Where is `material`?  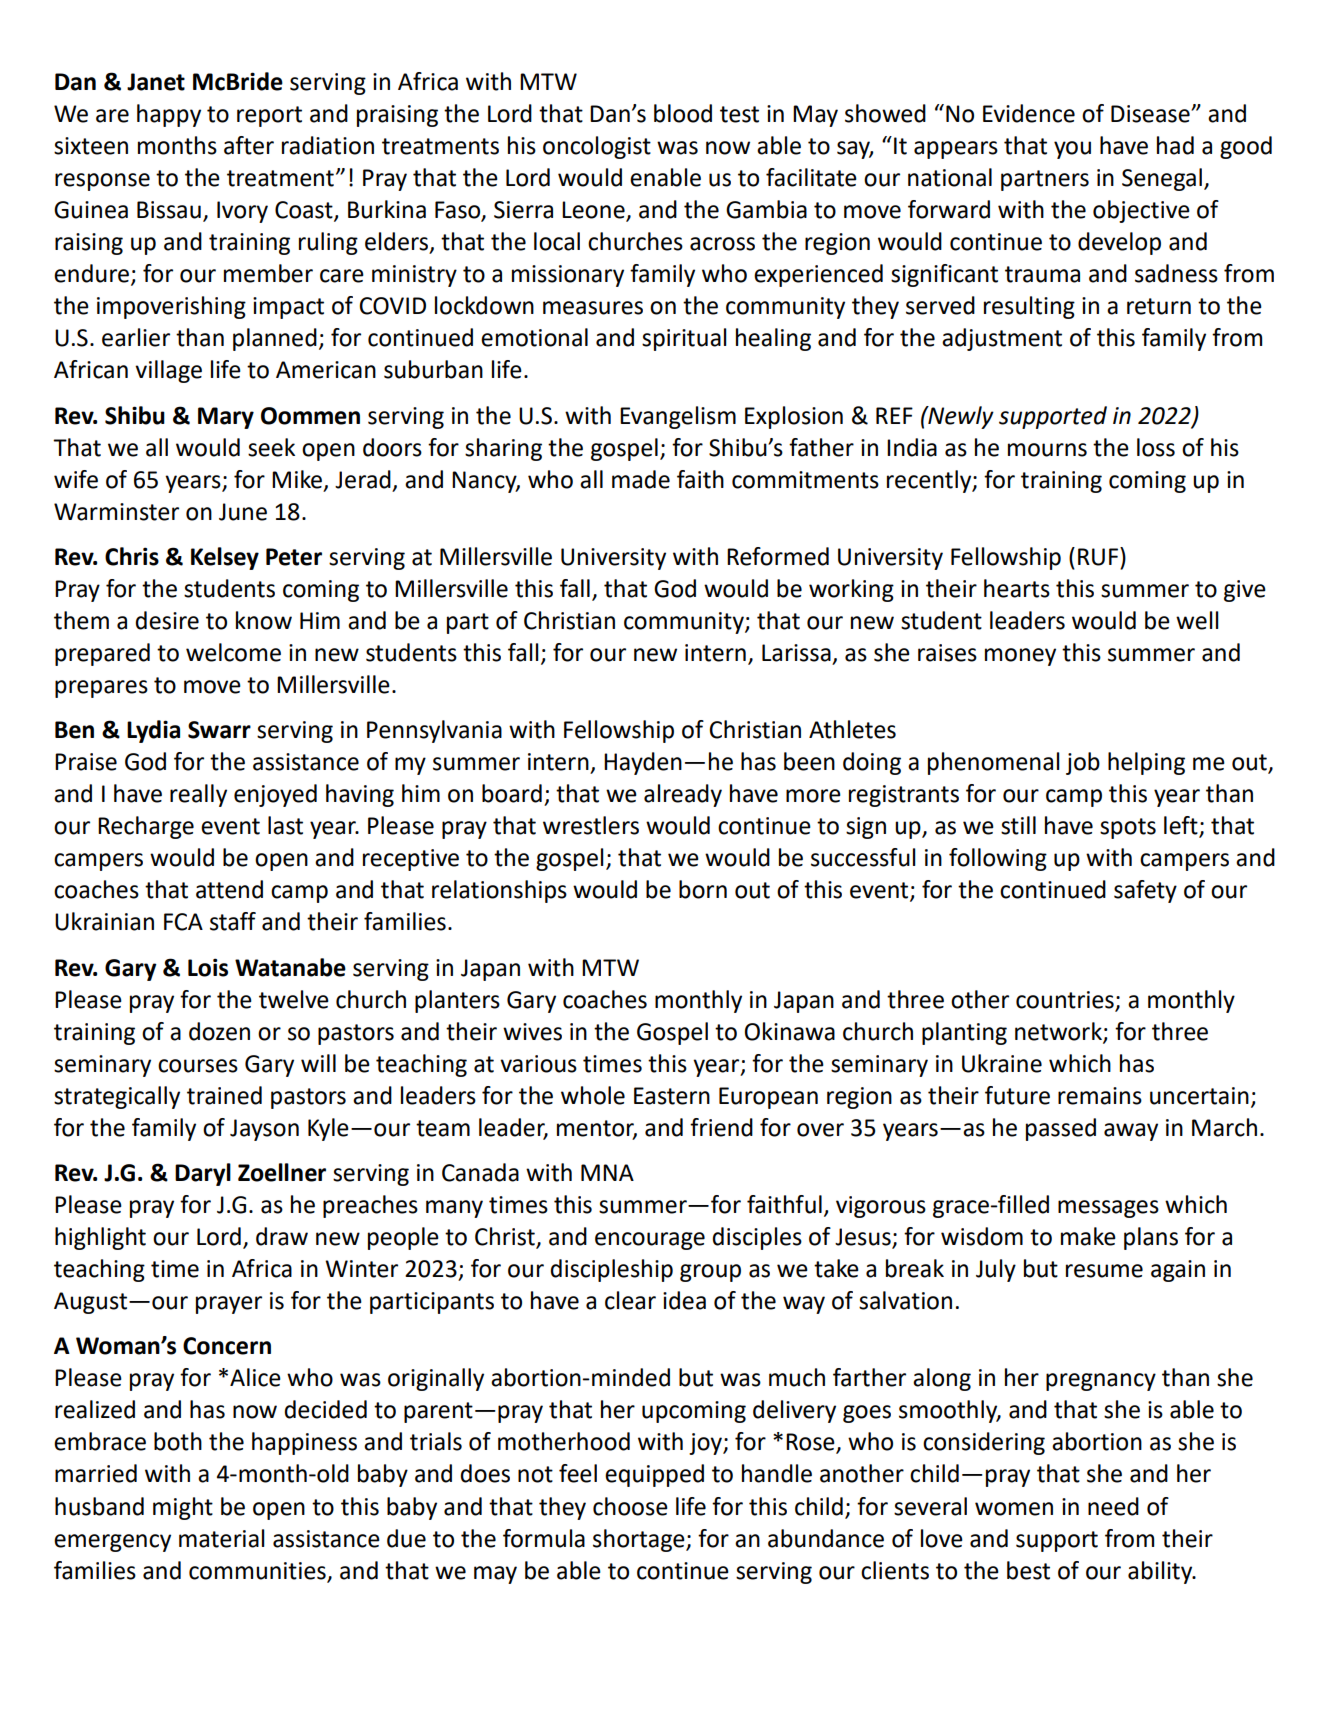
material is located at coordinates (222, 1538).
